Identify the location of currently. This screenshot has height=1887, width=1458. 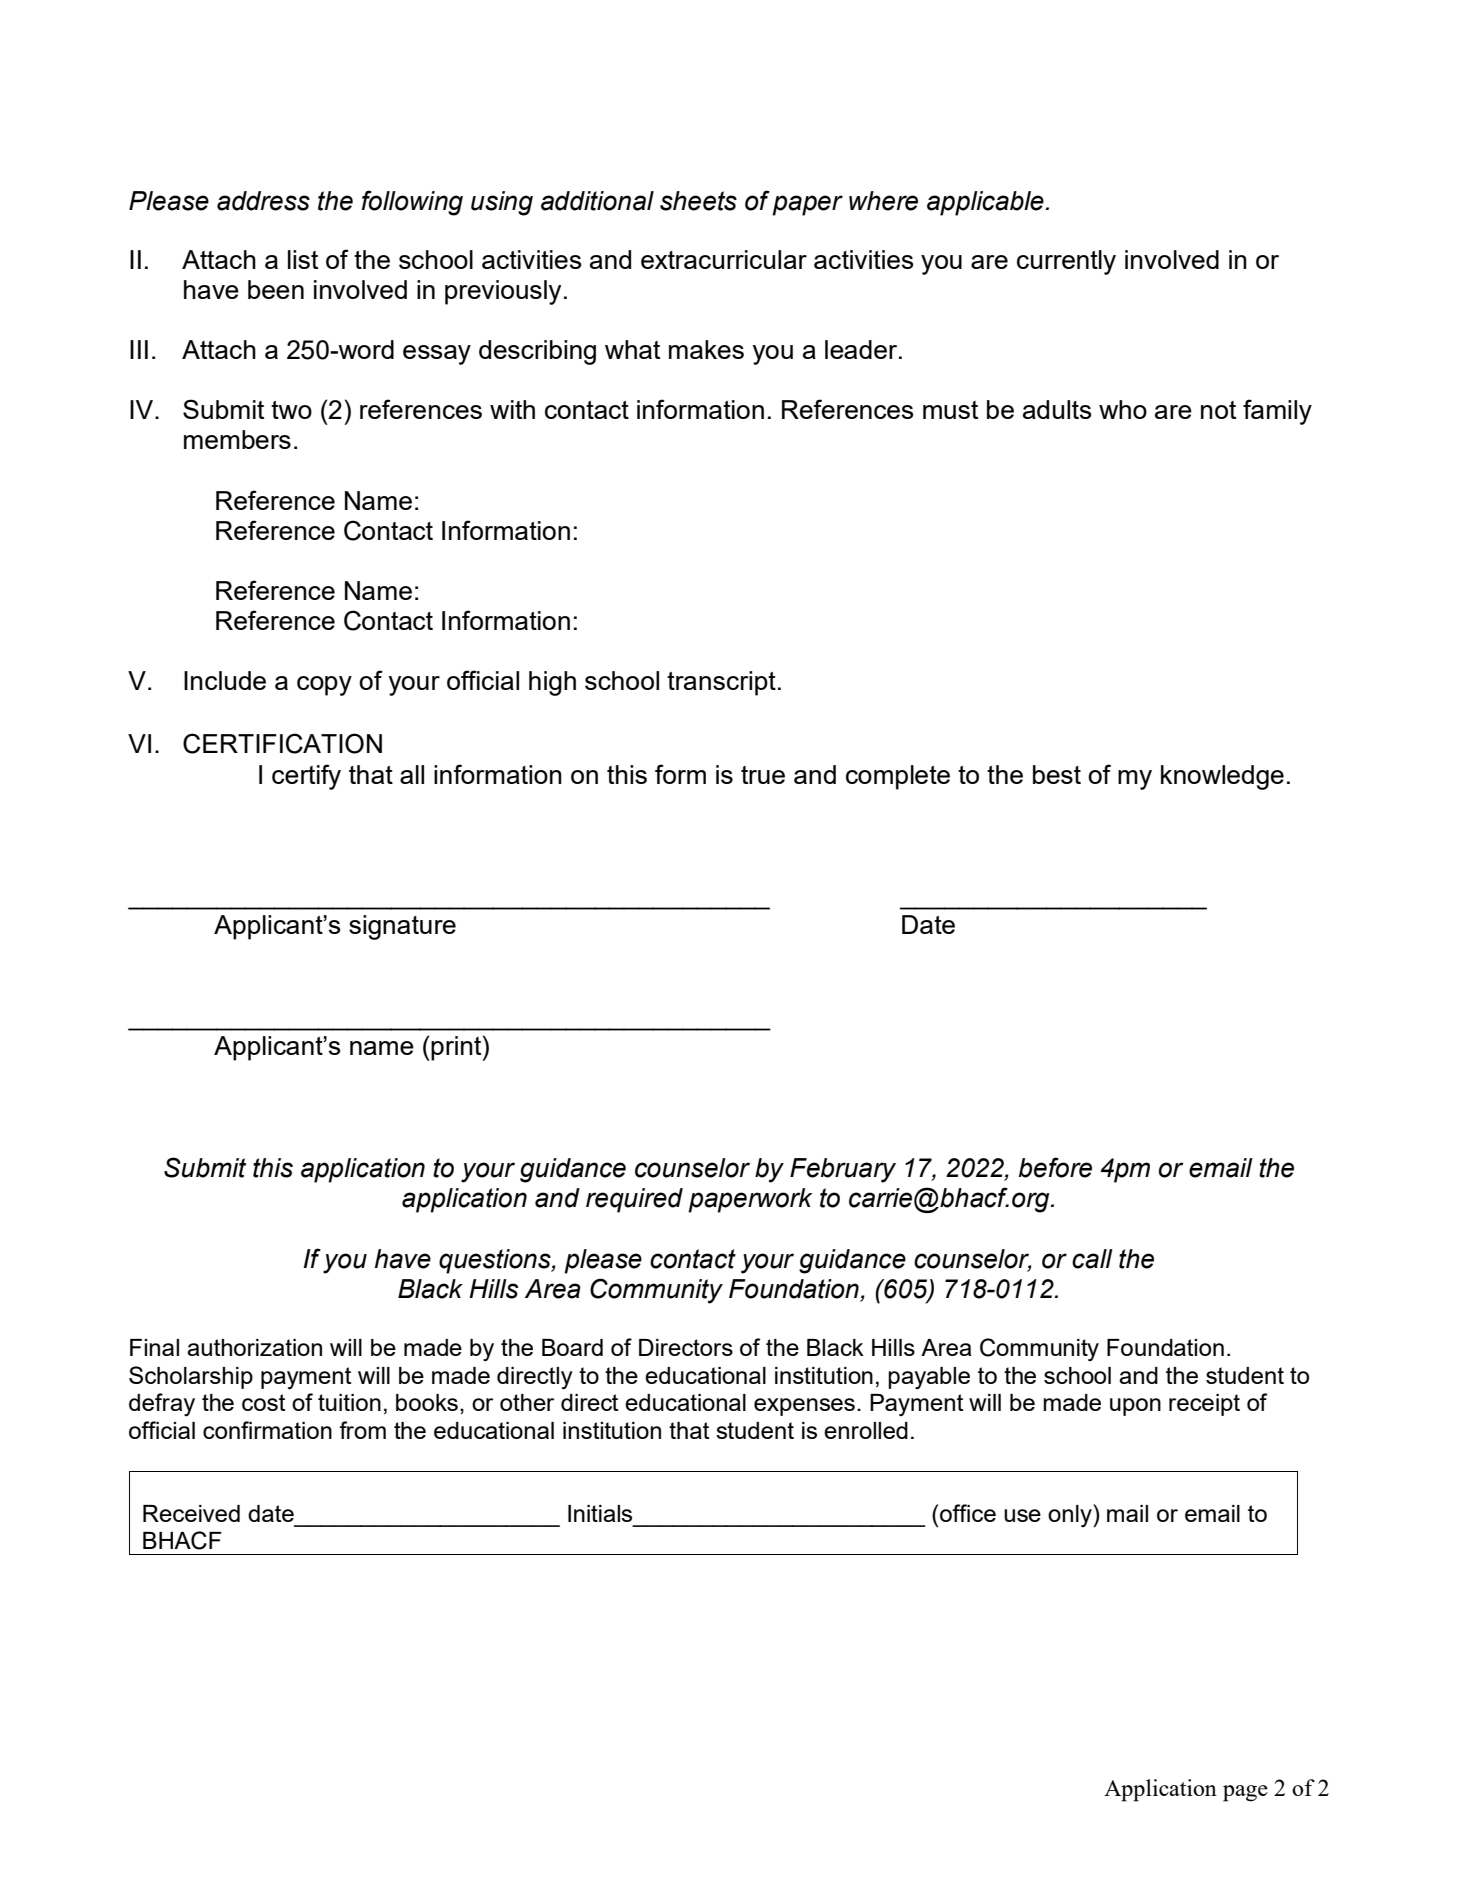
(1066, 262).
